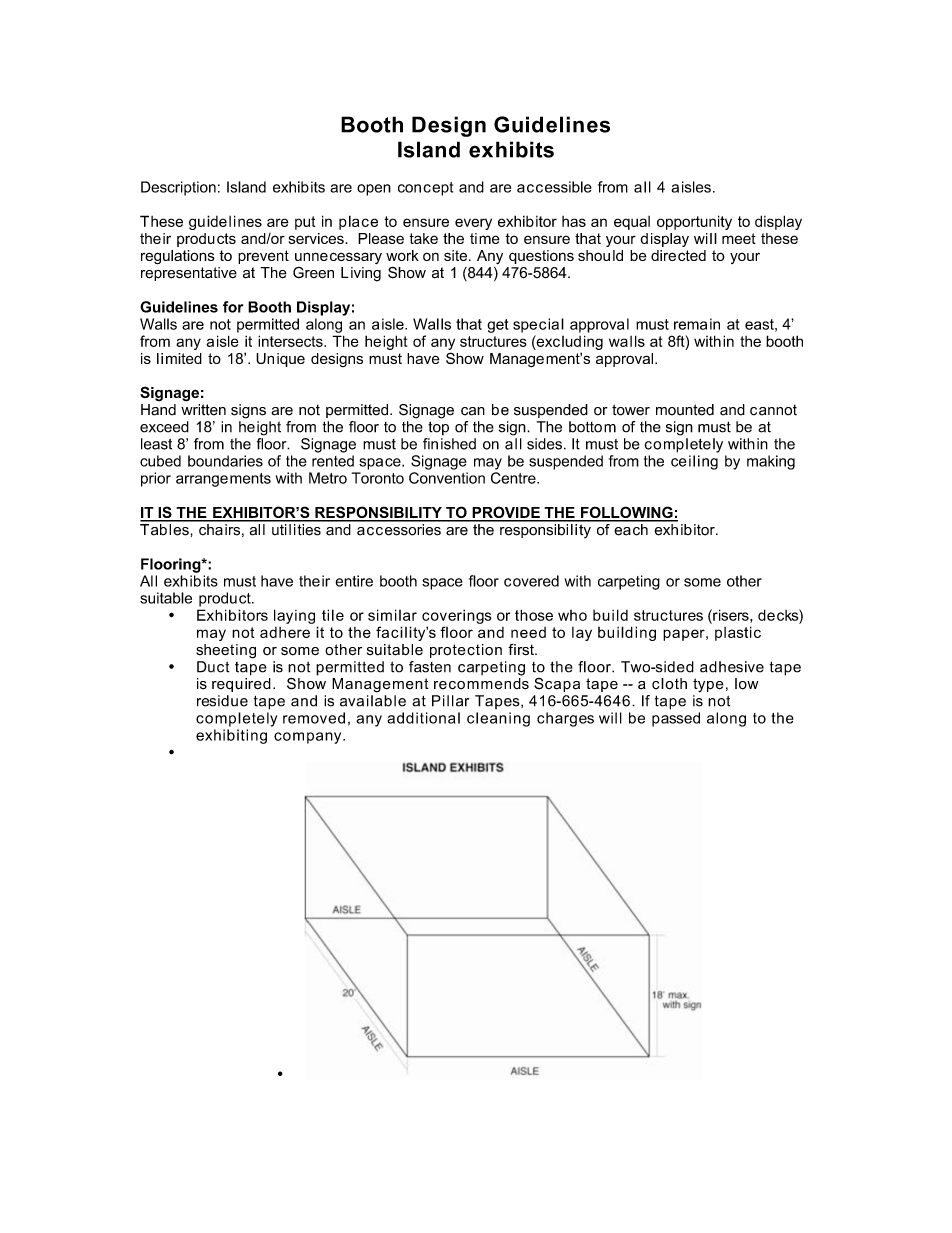 Image resolution: width=952 pixels, height=1233 pixels. I want to click on coverings, so click(457, 616).
